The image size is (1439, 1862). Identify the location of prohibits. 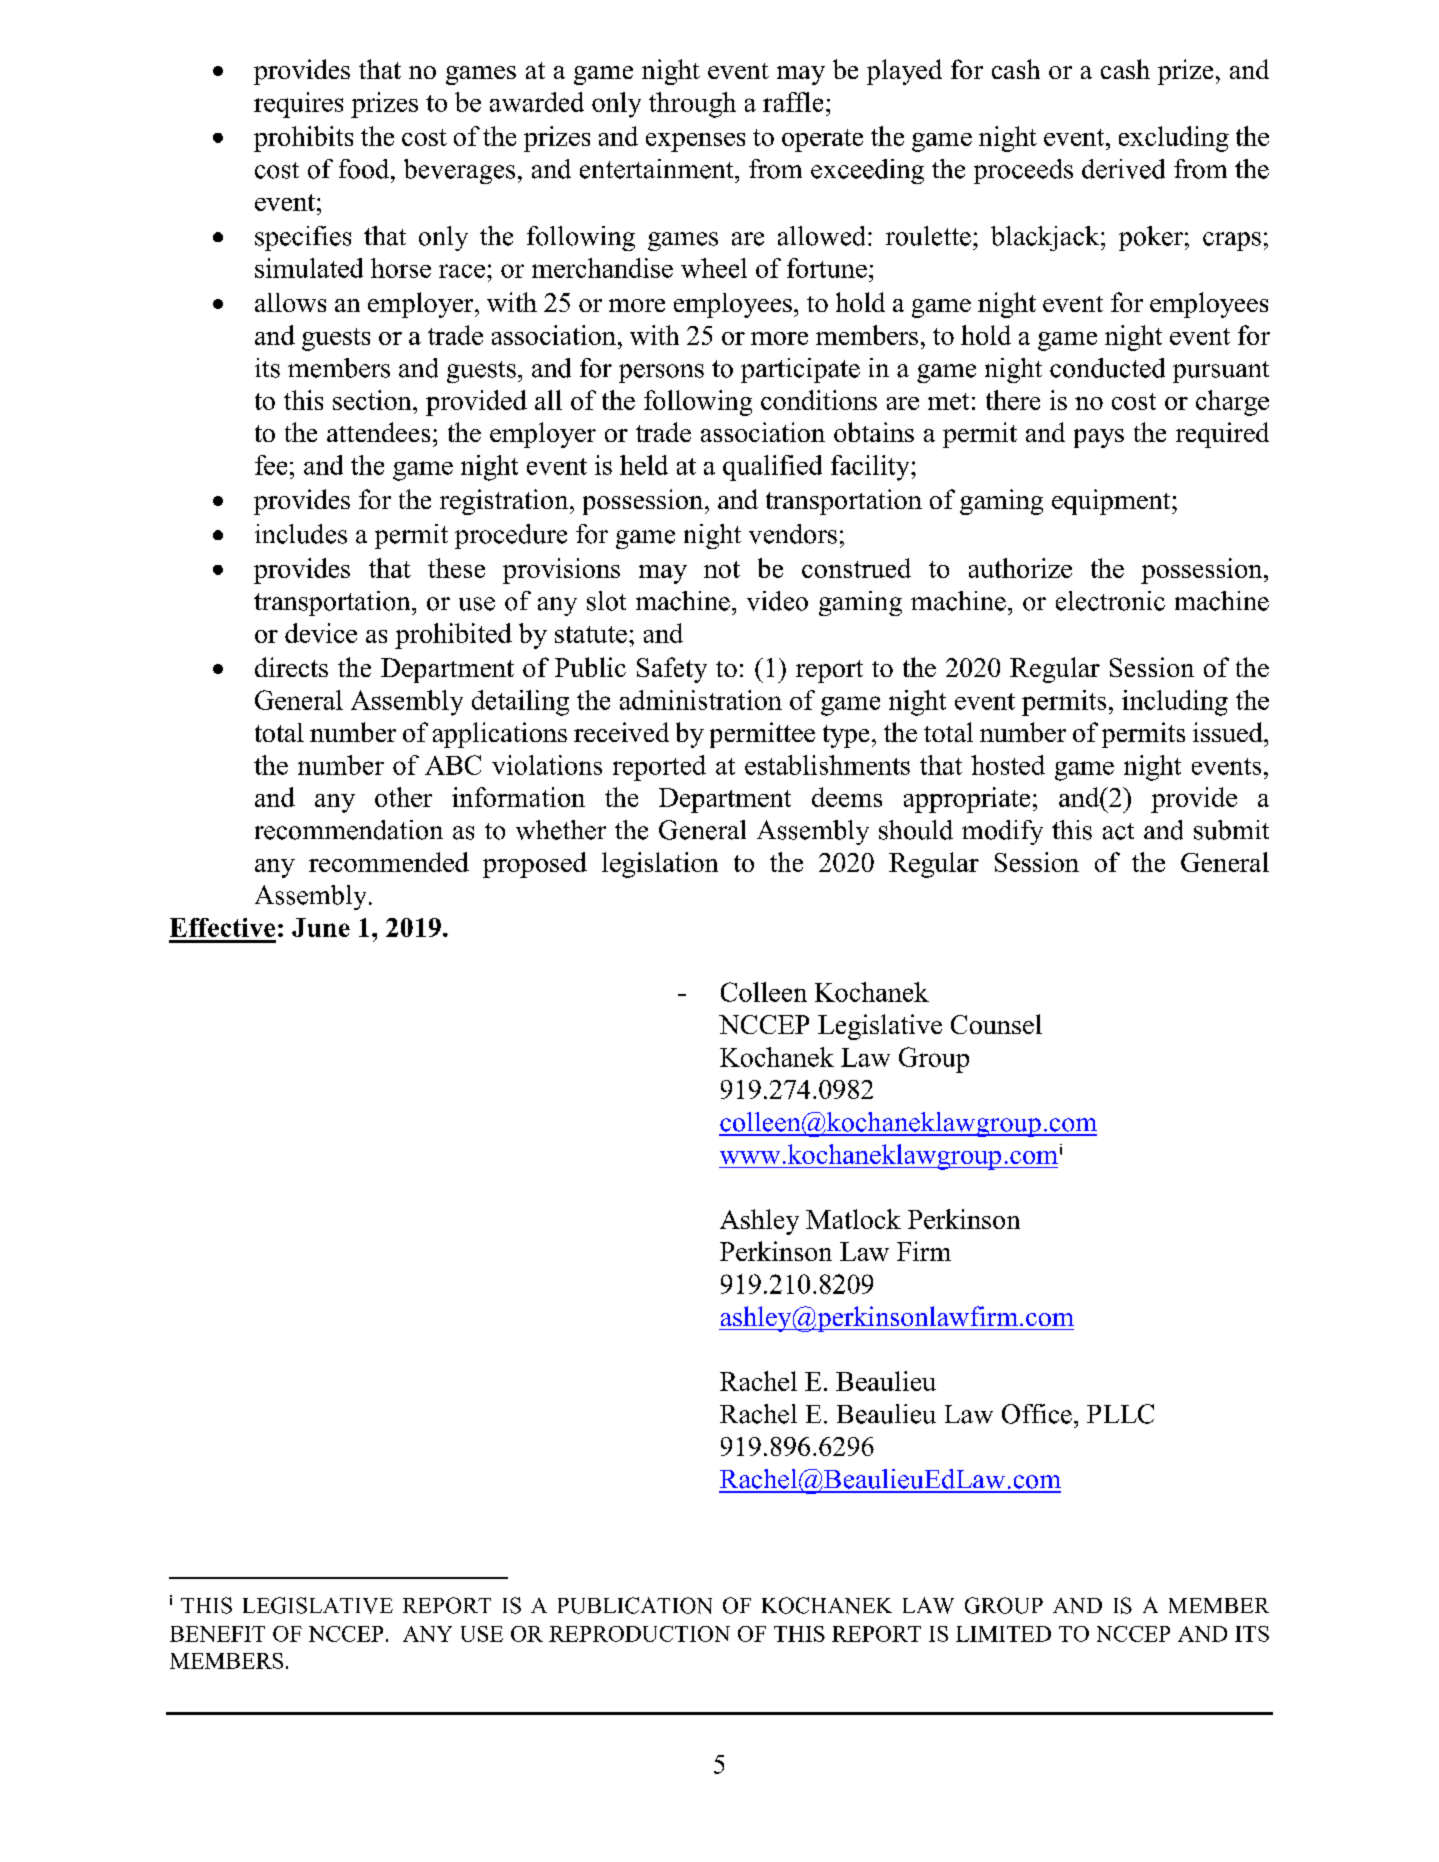
(303, 139).
